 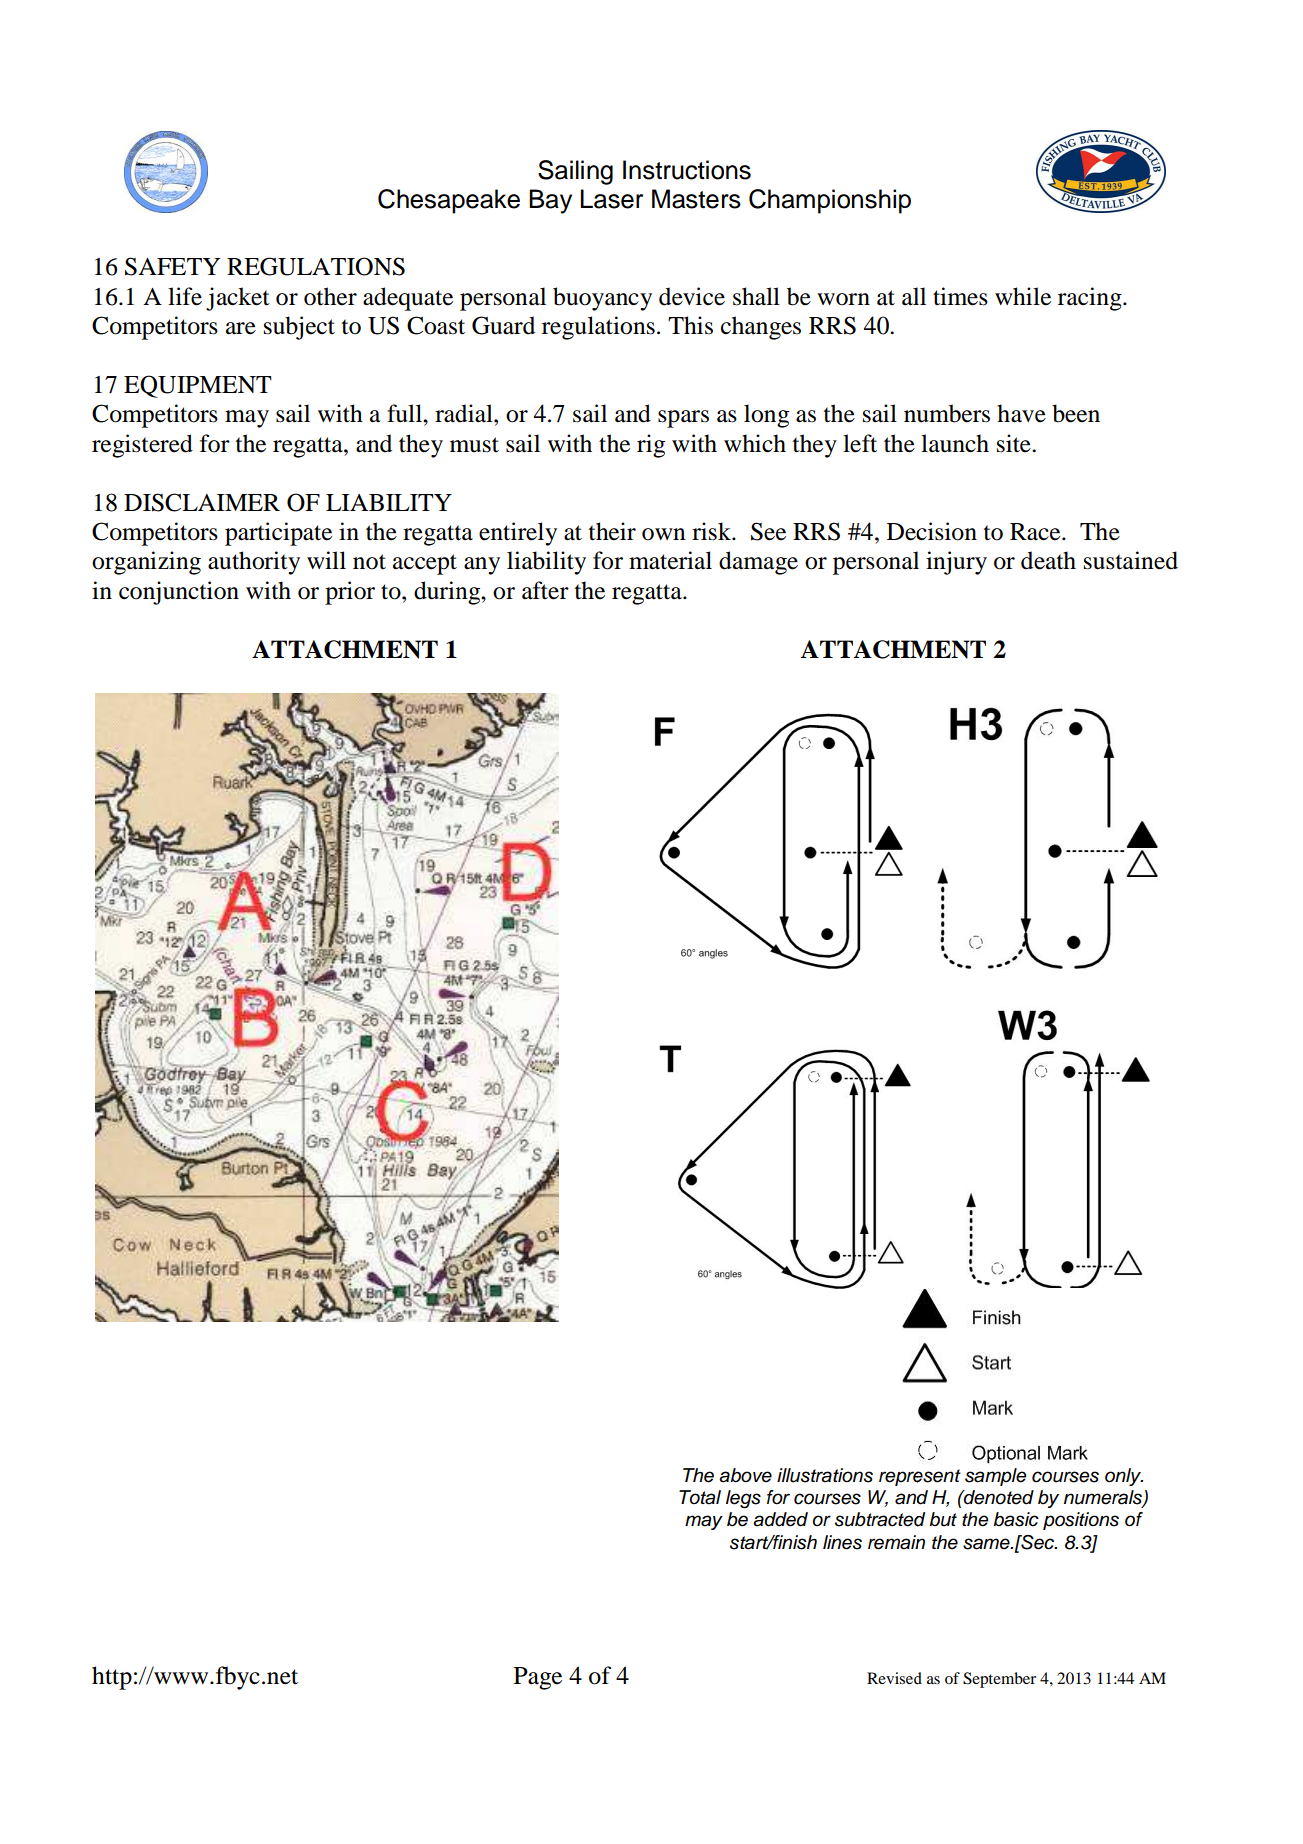 I want to click on Masters, so click(x=696, y=199).
